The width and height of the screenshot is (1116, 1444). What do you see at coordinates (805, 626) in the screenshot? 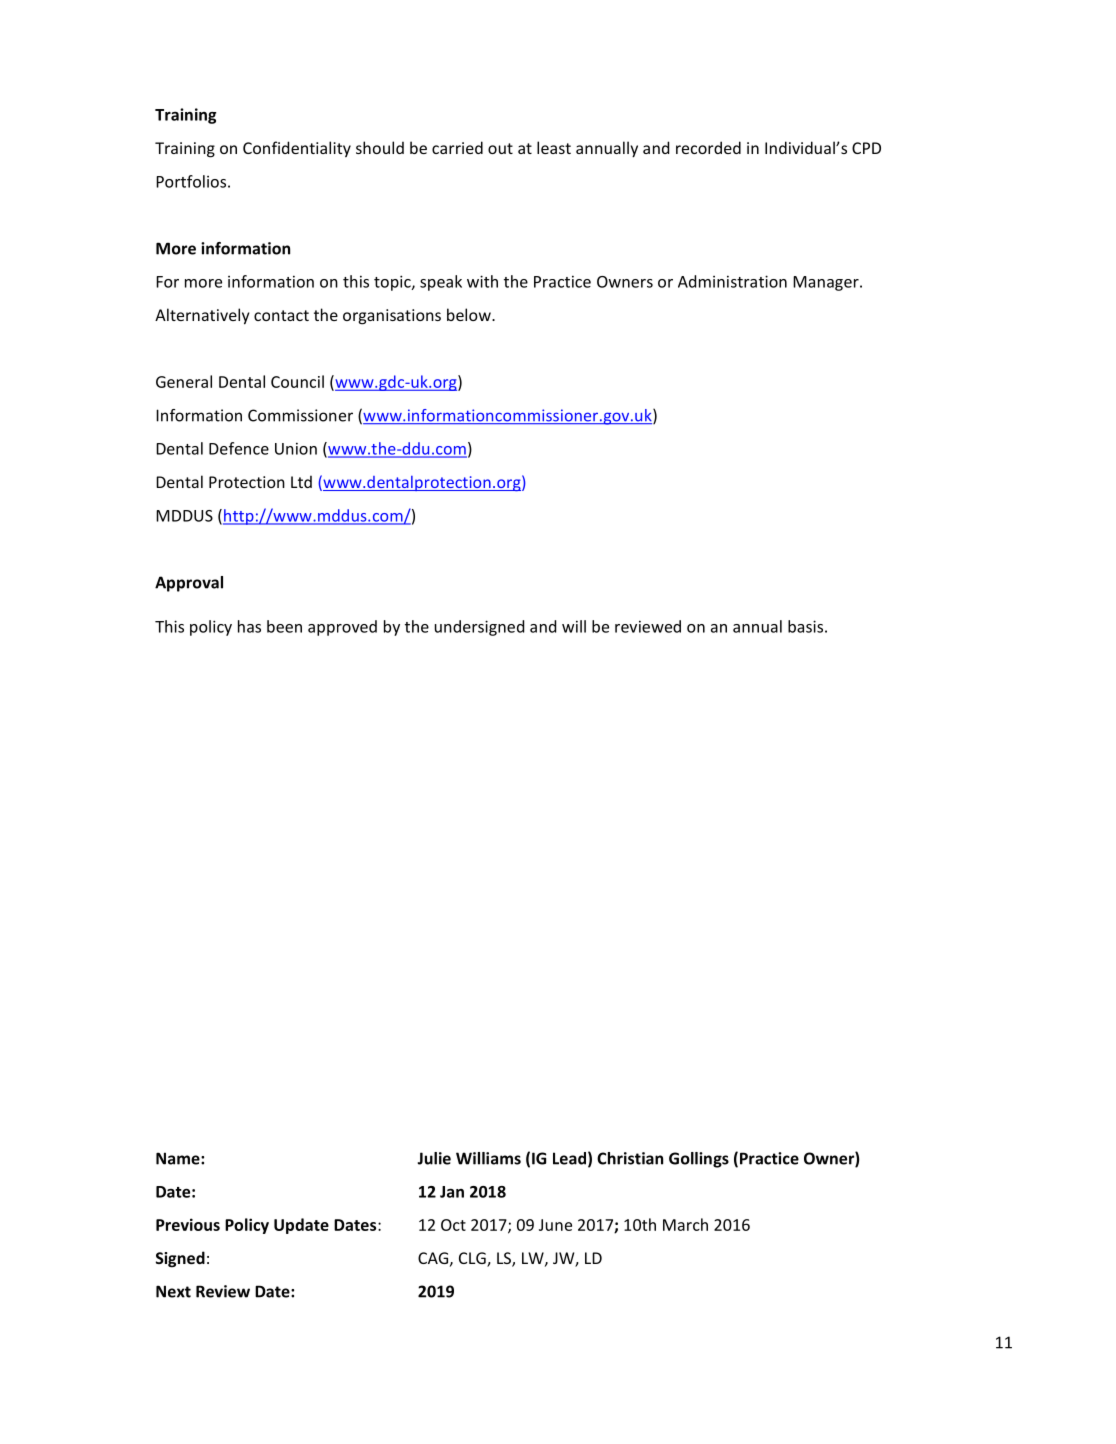
I see `basis` at bounding box center [805, 626].
